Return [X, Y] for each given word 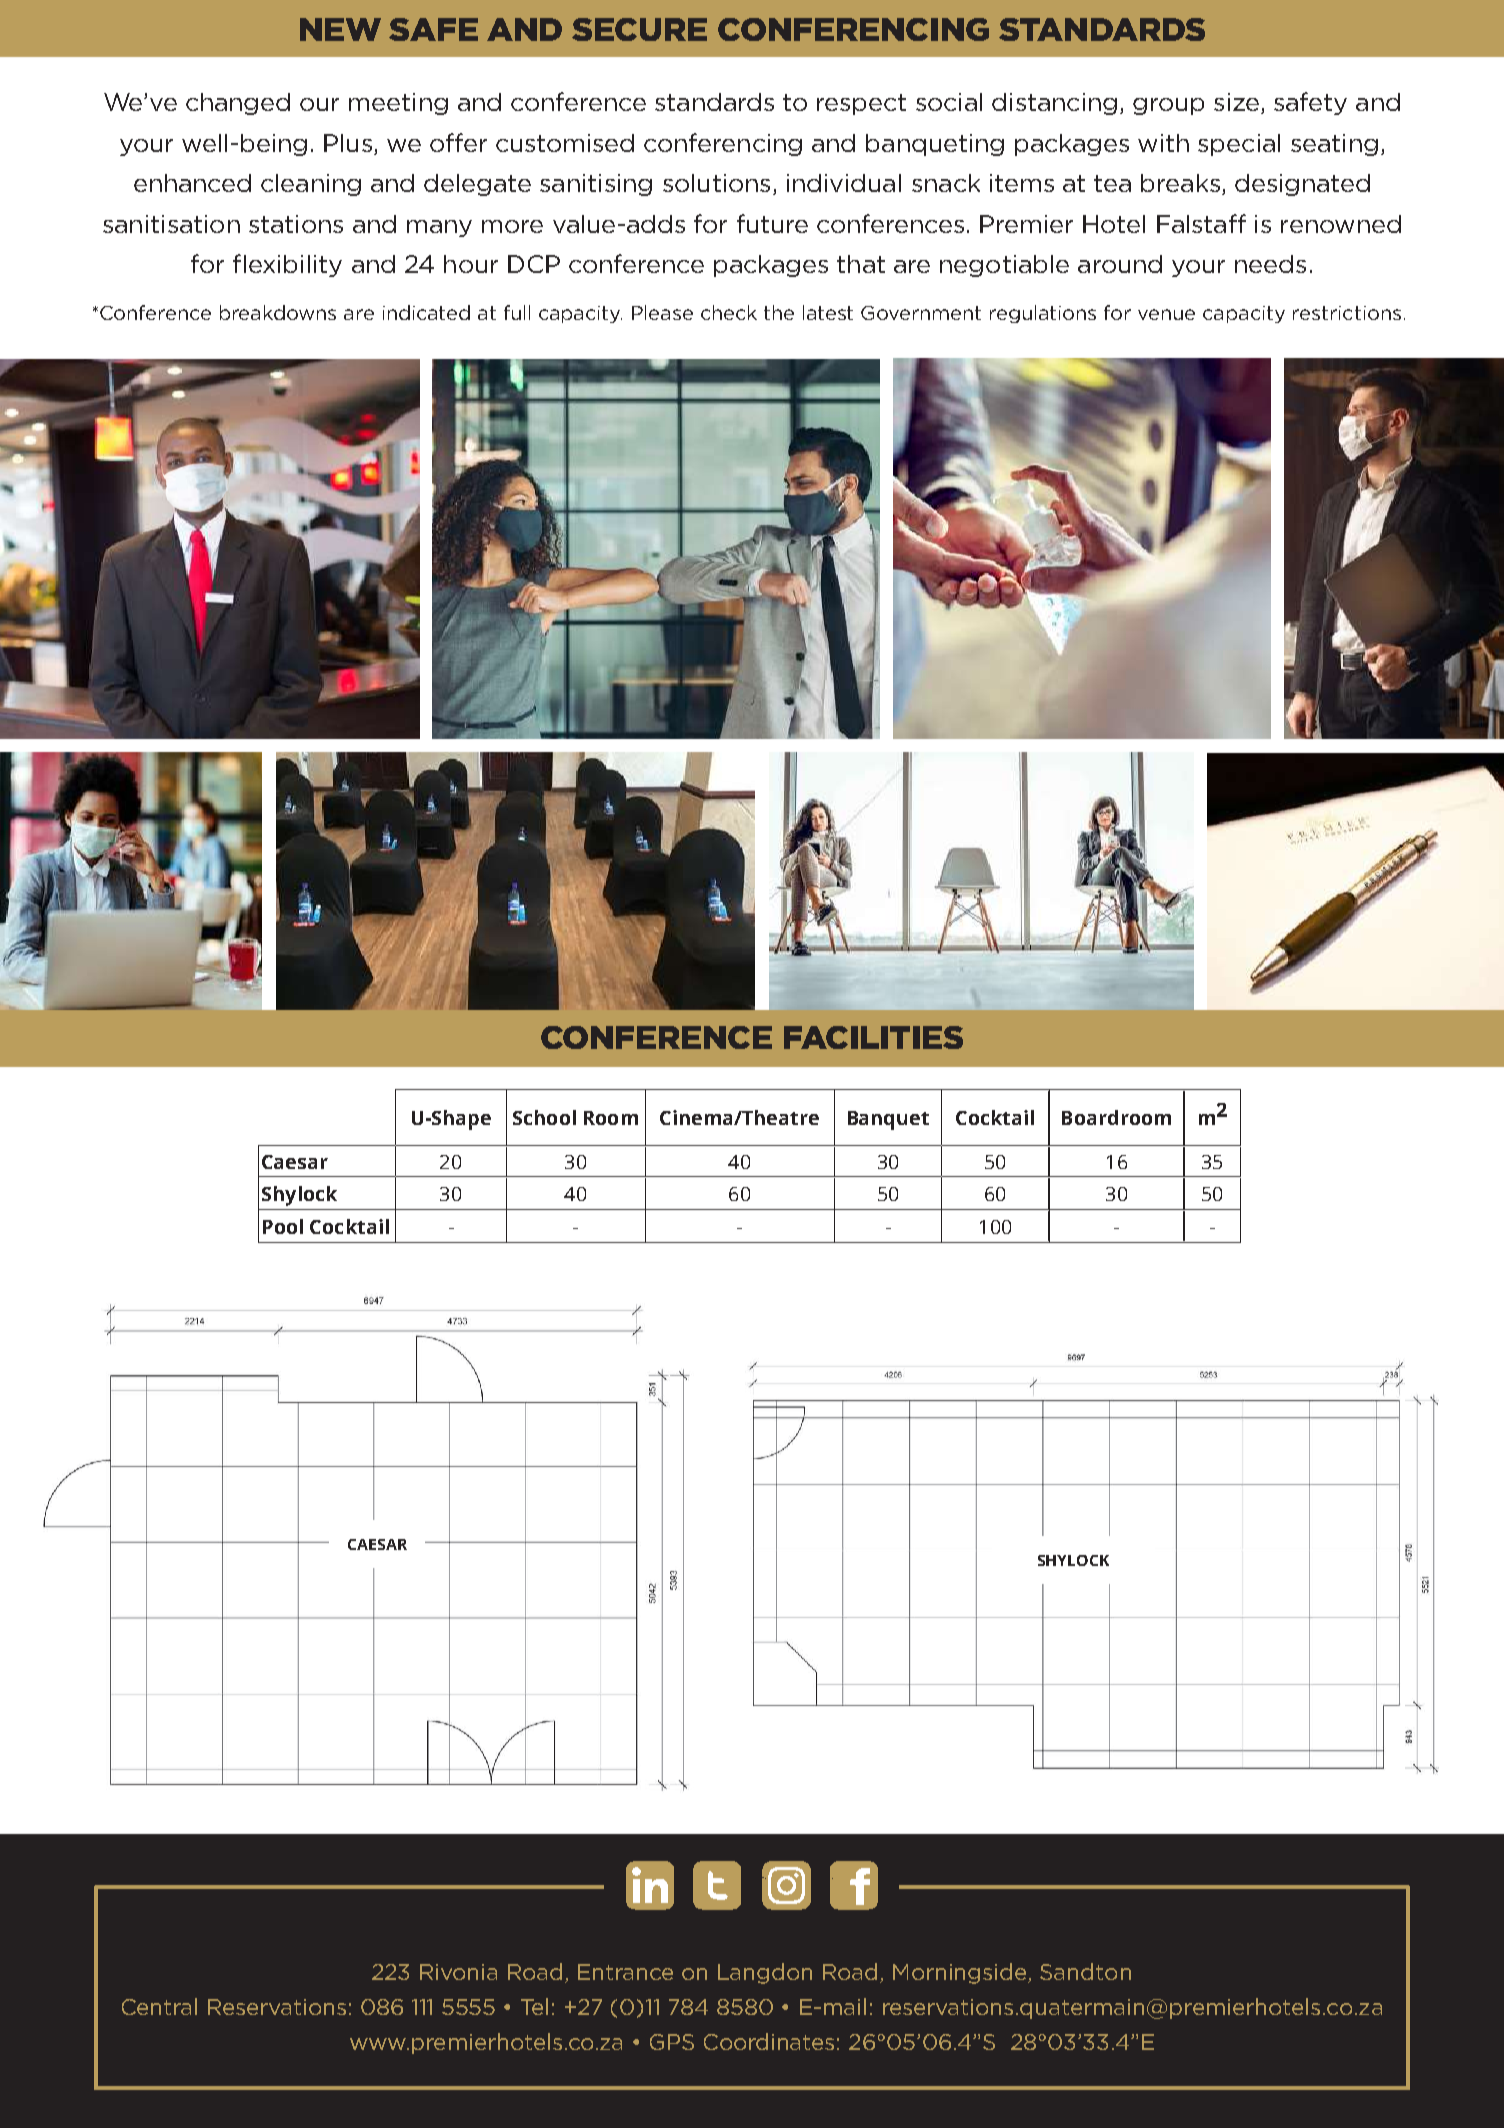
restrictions [1347, 313]
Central [159, 2006]
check [729, 312]
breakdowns [278, 312]
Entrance [625, 1972]
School [544, 1117]
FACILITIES [873, 1037]
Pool [283, 1226]
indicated [426, 312]
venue [1166, 314]
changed [238, 104]
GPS [672, 2042]
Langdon [765, 1973]
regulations [1043, 314]
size [1238, 103]
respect [861, 104]
